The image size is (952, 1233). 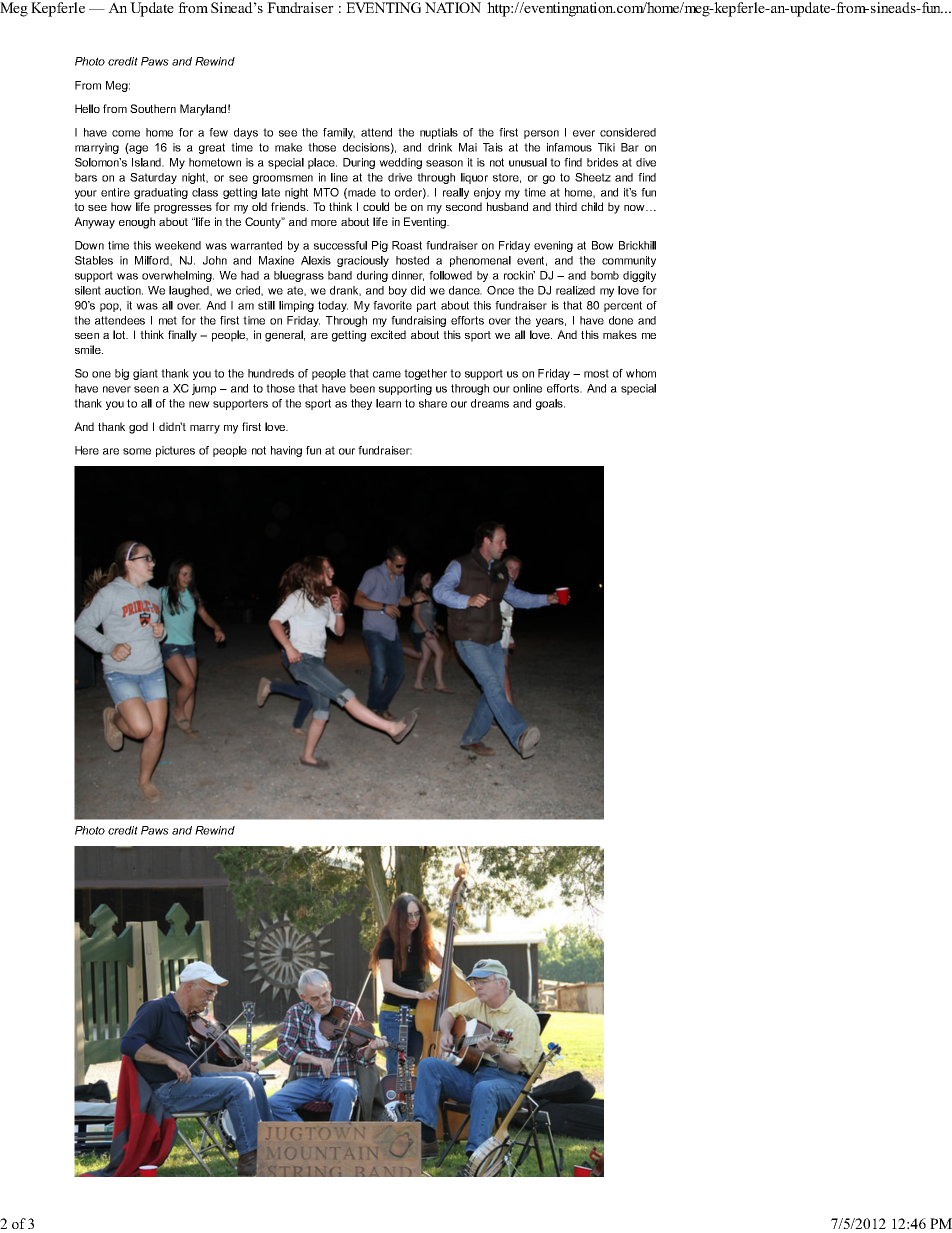 I want to click on giant, so click(x=145, y=374).
